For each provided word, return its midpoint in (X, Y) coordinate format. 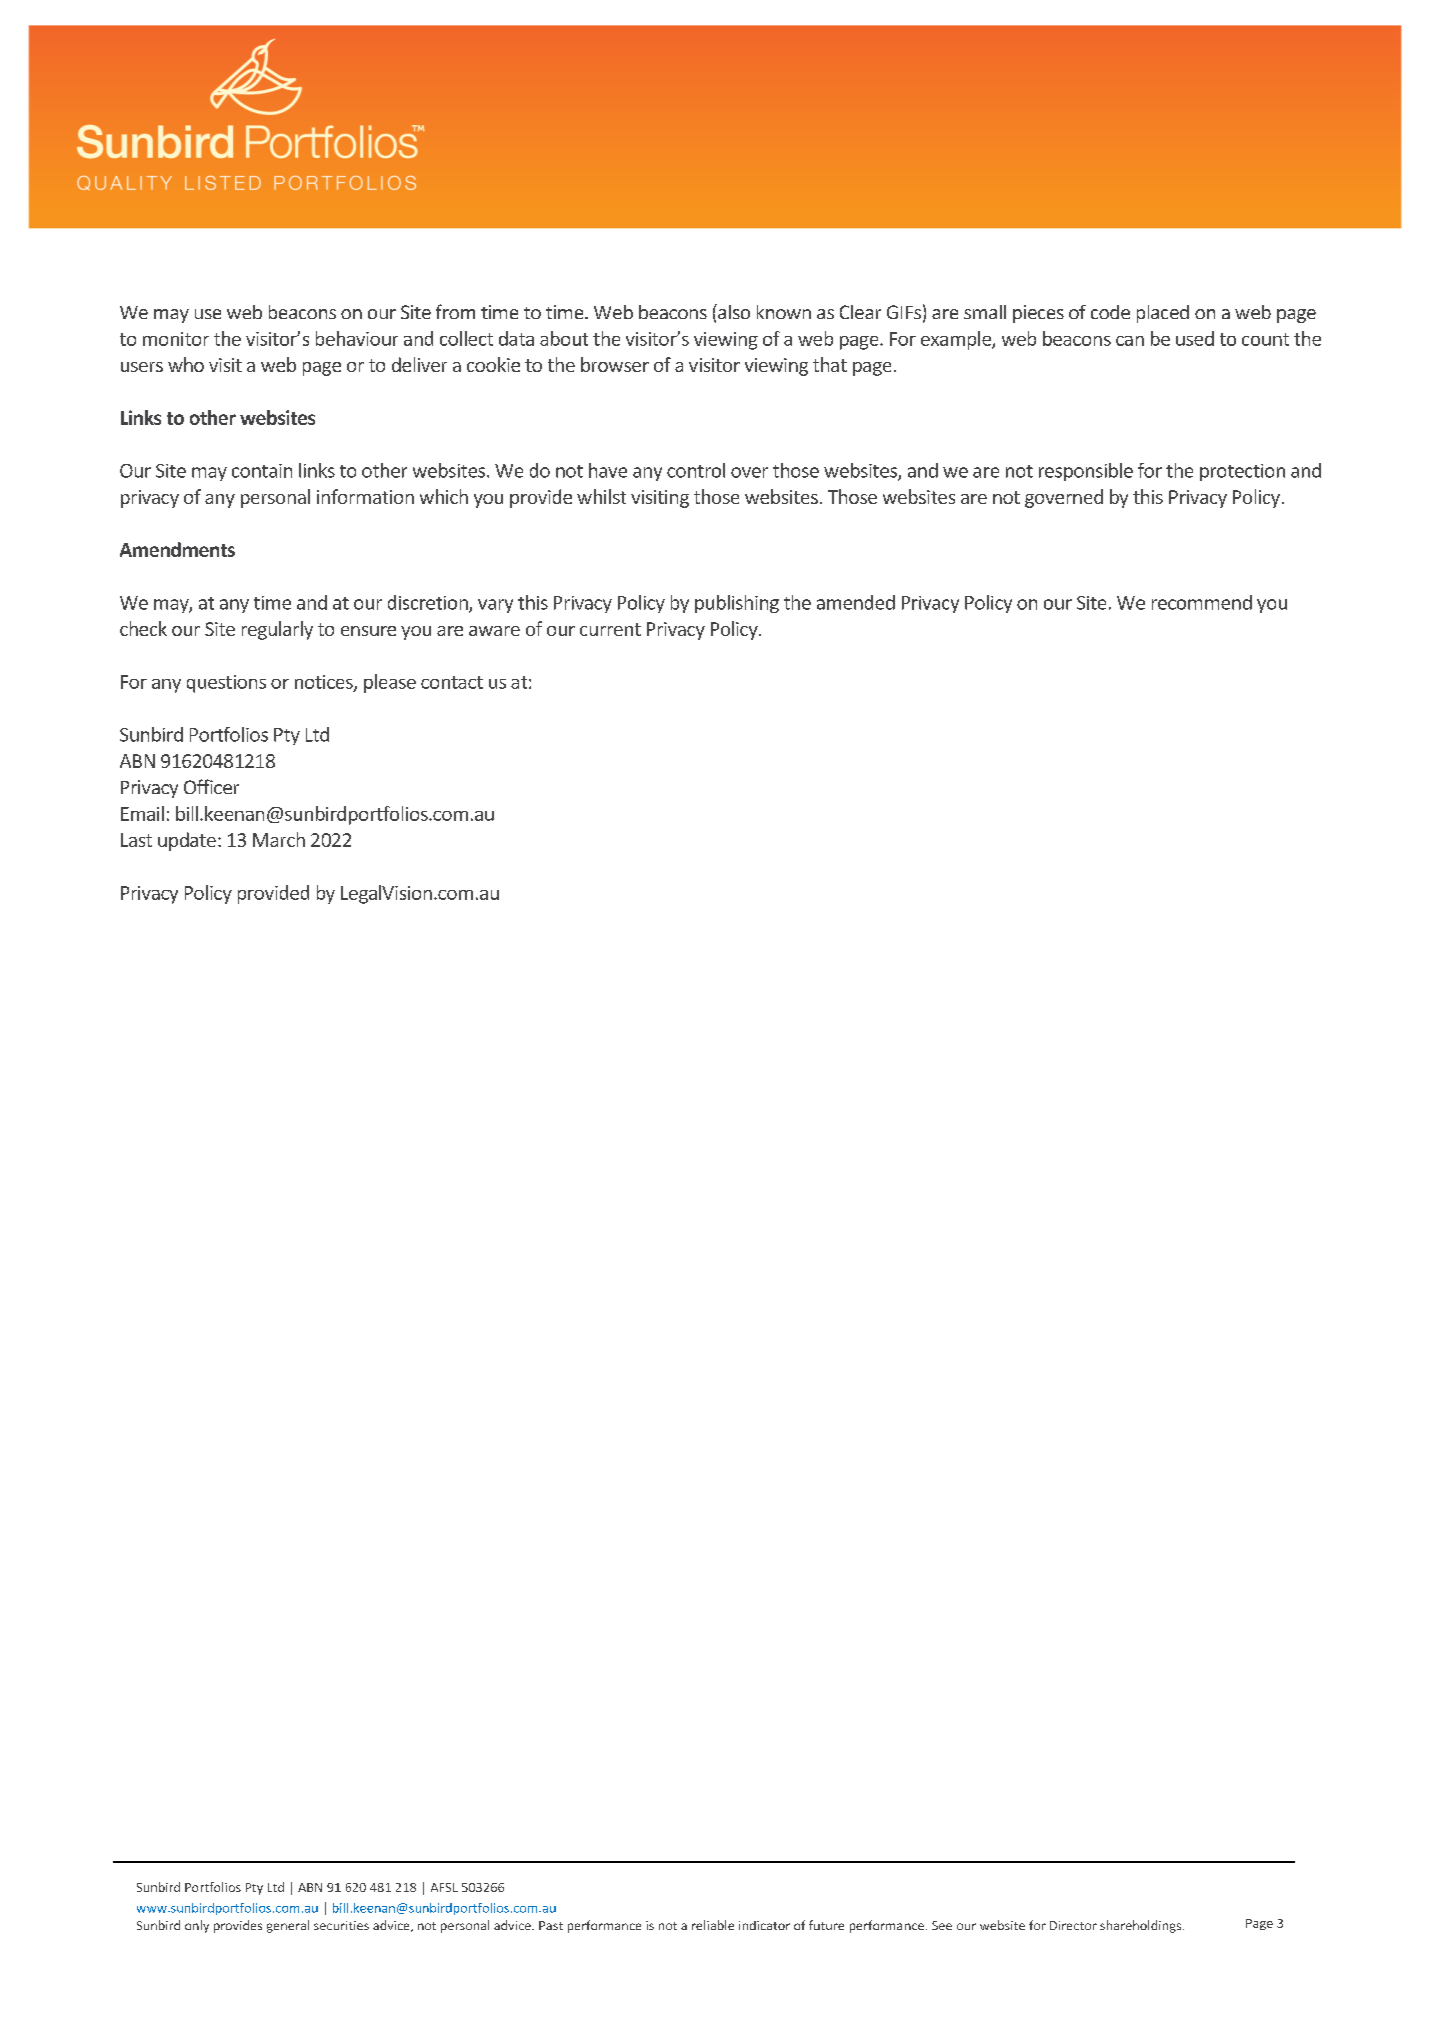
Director (1073, 1925)
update (187, 841)
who (186, 364)
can (1130, 341)
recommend (1202, 602)
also (733, 311)
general (288, 1926)
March (279, 839)
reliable (713, 1925)
